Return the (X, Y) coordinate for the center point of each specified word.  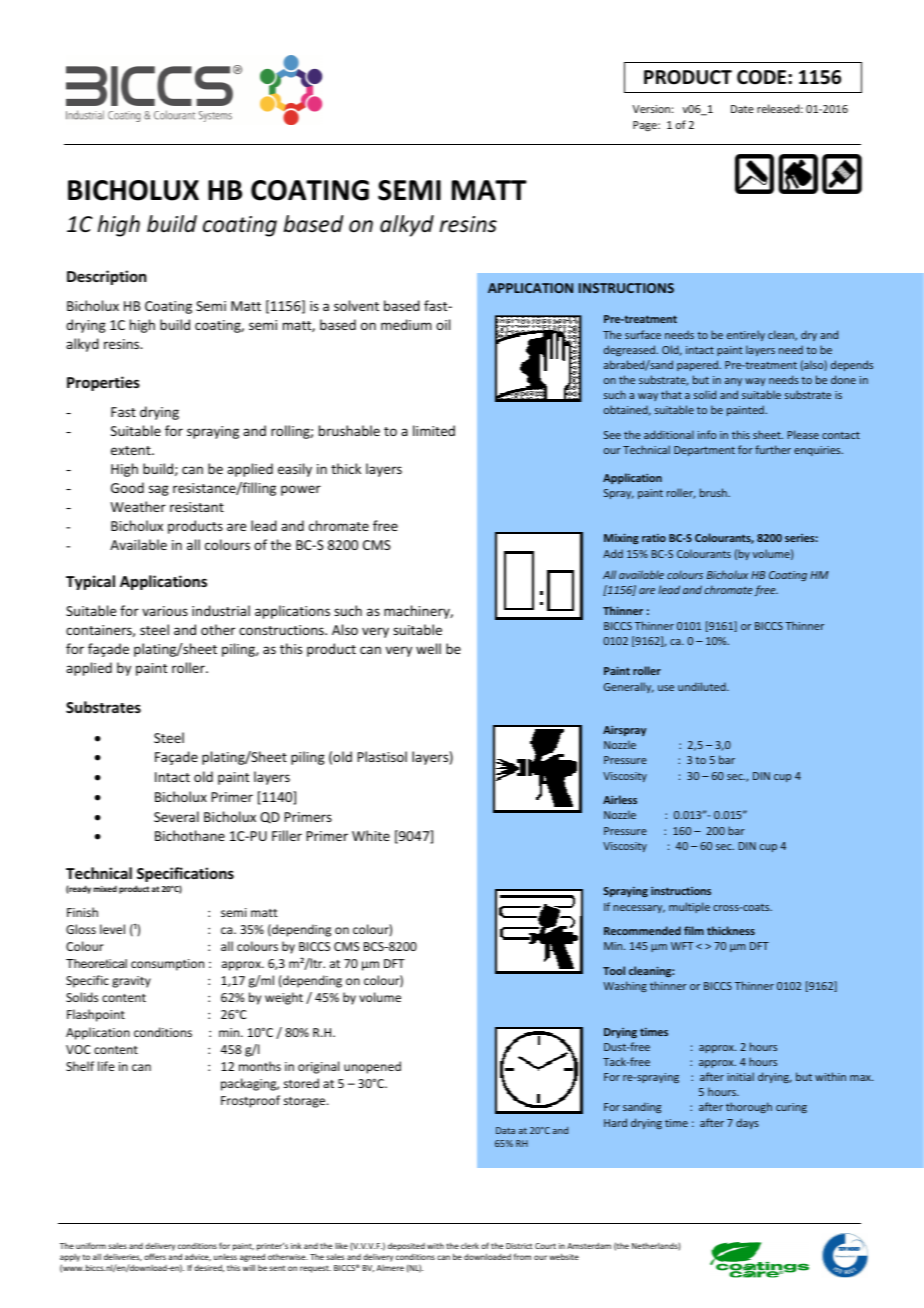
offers (155, 1256)
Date (742, 109)
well (428, 648)
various (165, 611)
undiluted (703, 686)
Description (106, 277)
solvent (356, 305)
